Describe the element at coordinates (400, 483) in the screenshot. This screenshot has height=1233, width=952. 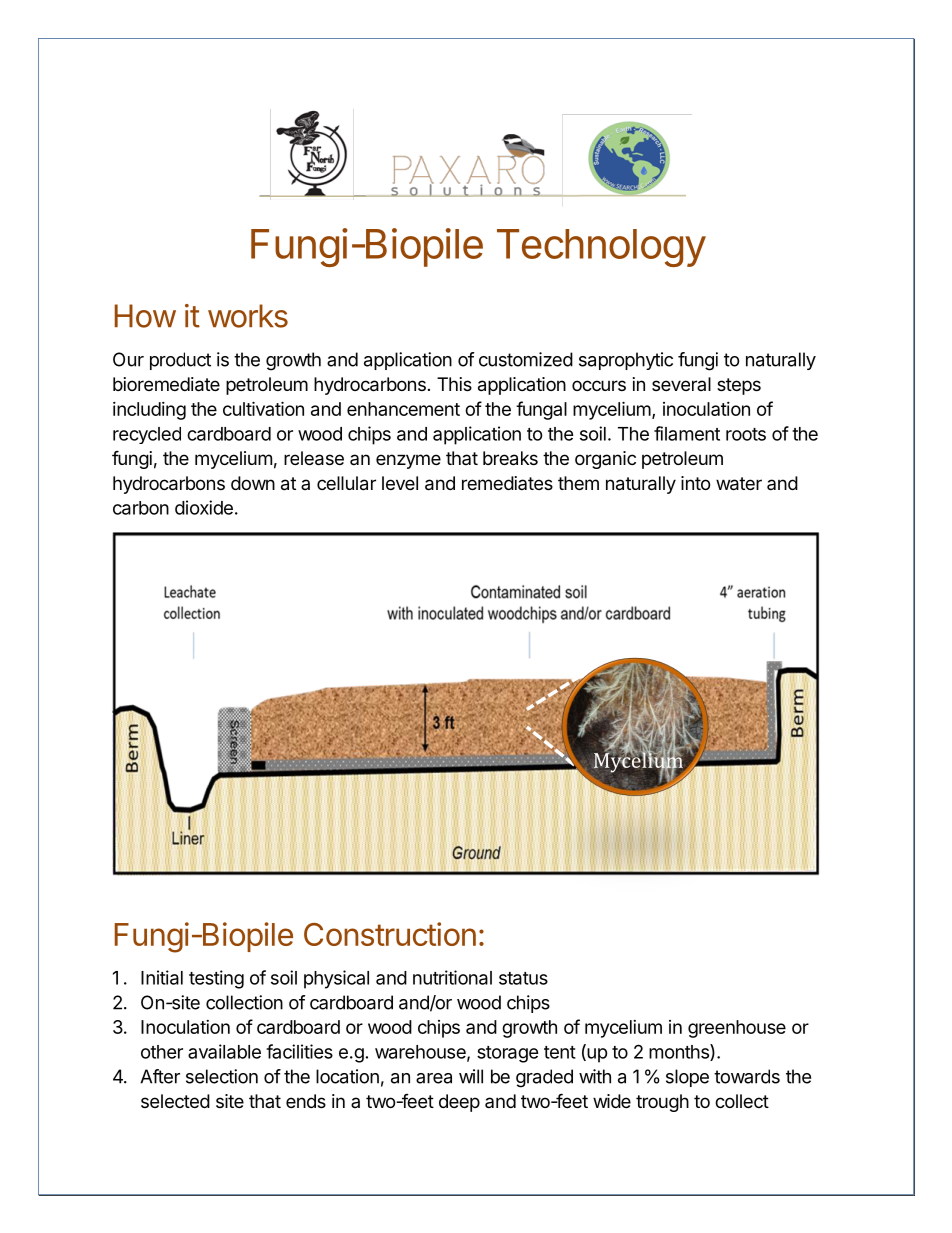
I see `level` at that location.
